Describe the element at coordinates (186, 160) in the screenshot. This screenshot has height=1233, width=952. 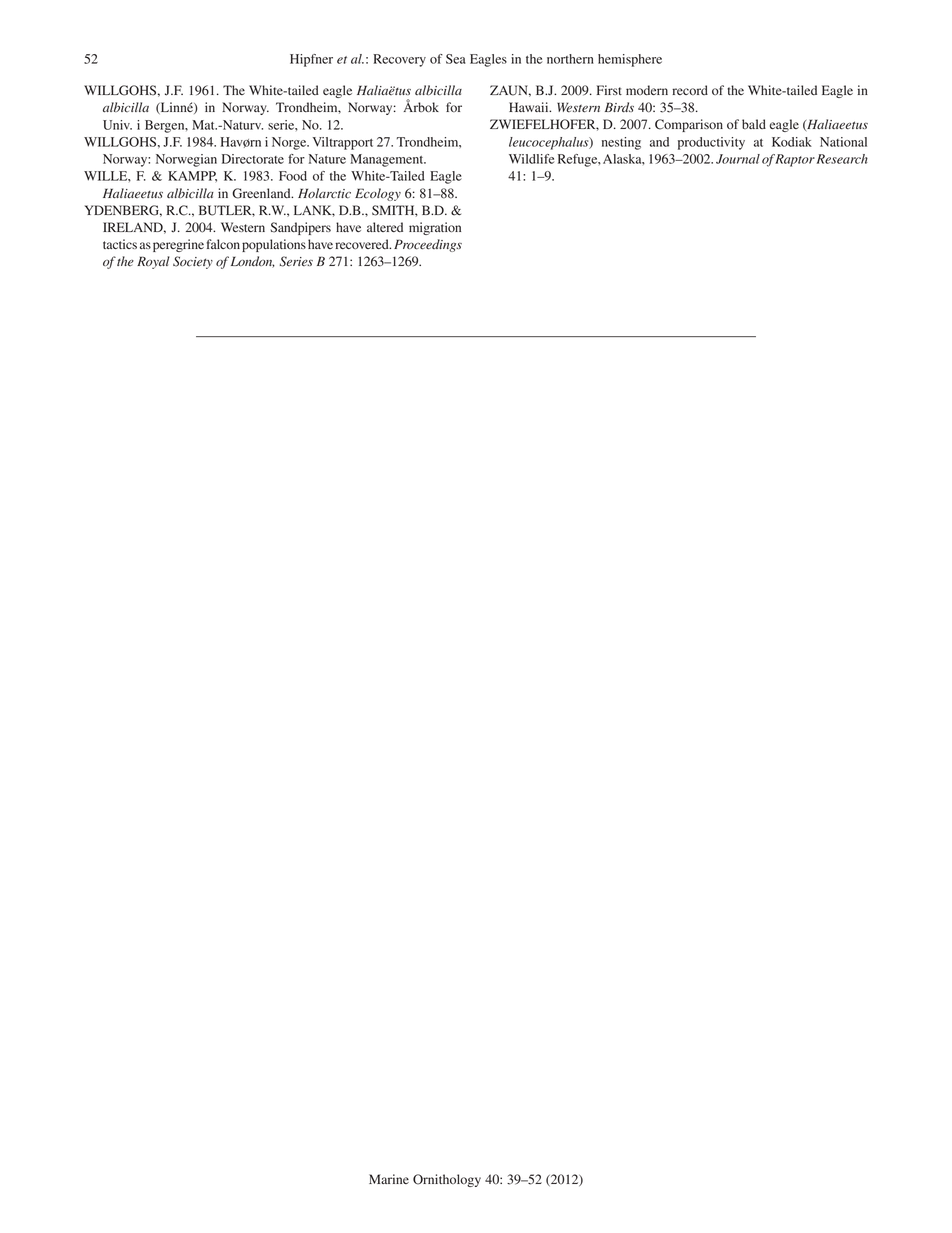
I see `Norwegian` at that location.
